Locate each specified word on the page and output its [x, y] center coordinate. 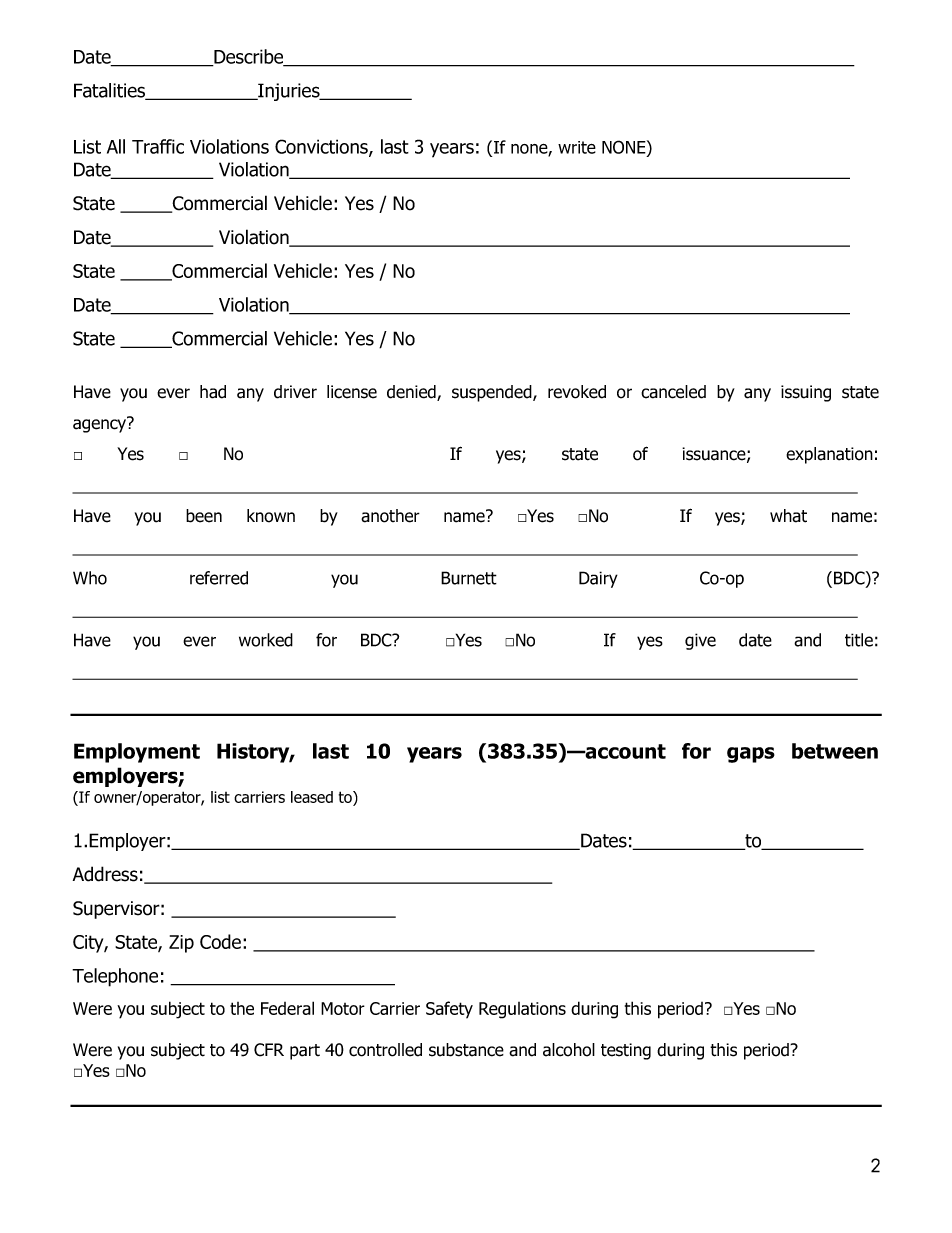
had [213, 392]
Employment [137, 753]
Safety [449, 1010]
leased [312, 797]
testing [626, 1051]
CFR [269, 1050]
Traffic [158, 146]
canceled [673, 392]
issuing [806, 393]
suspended [493, 393]
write [577, 147]
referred [219, 578]
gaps [751, 755]
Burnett [469, 578]
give [700, 641]
